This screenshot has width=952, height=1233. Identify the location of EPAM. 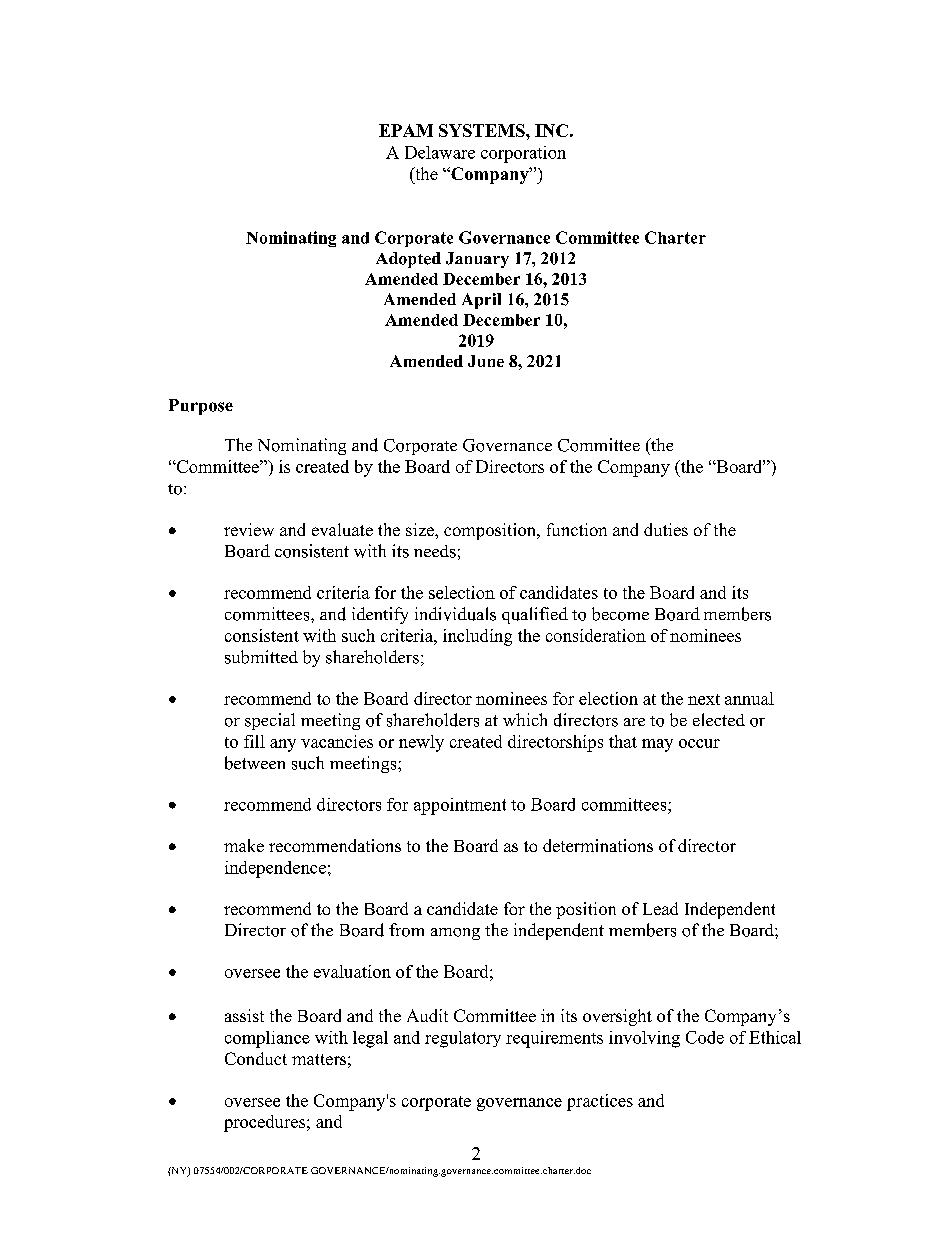
(406, 130).
